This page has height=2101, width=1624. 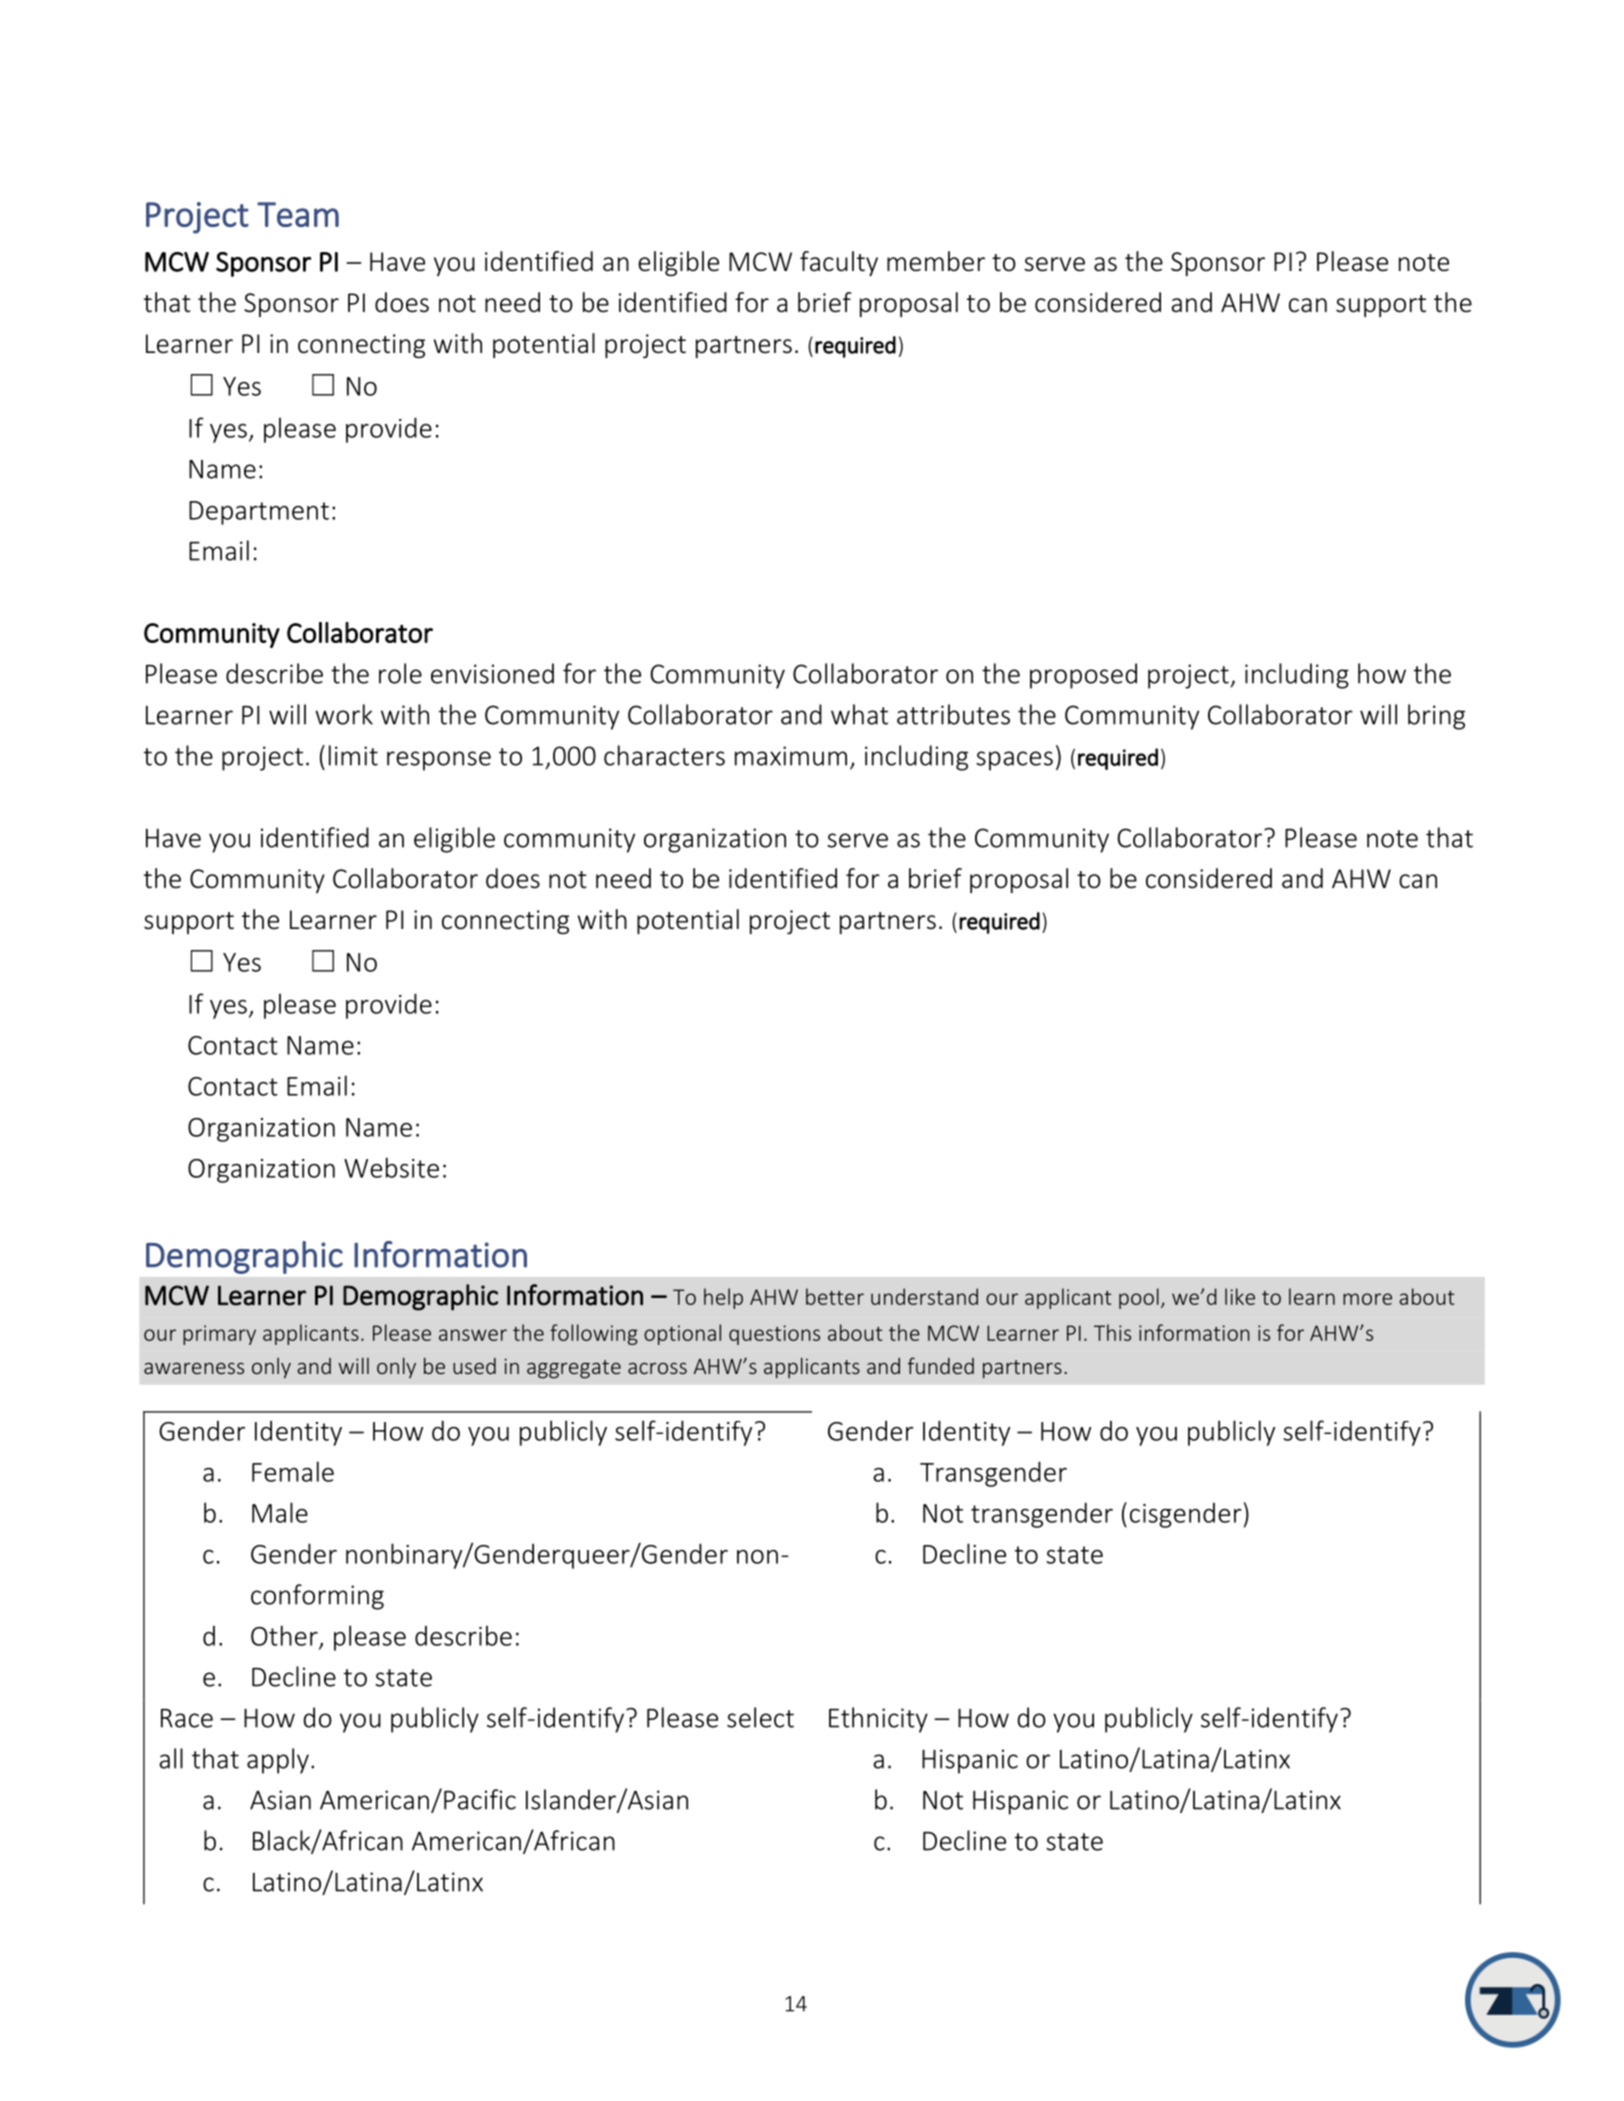 I want to click on select, so click(x=760, y=1717).
